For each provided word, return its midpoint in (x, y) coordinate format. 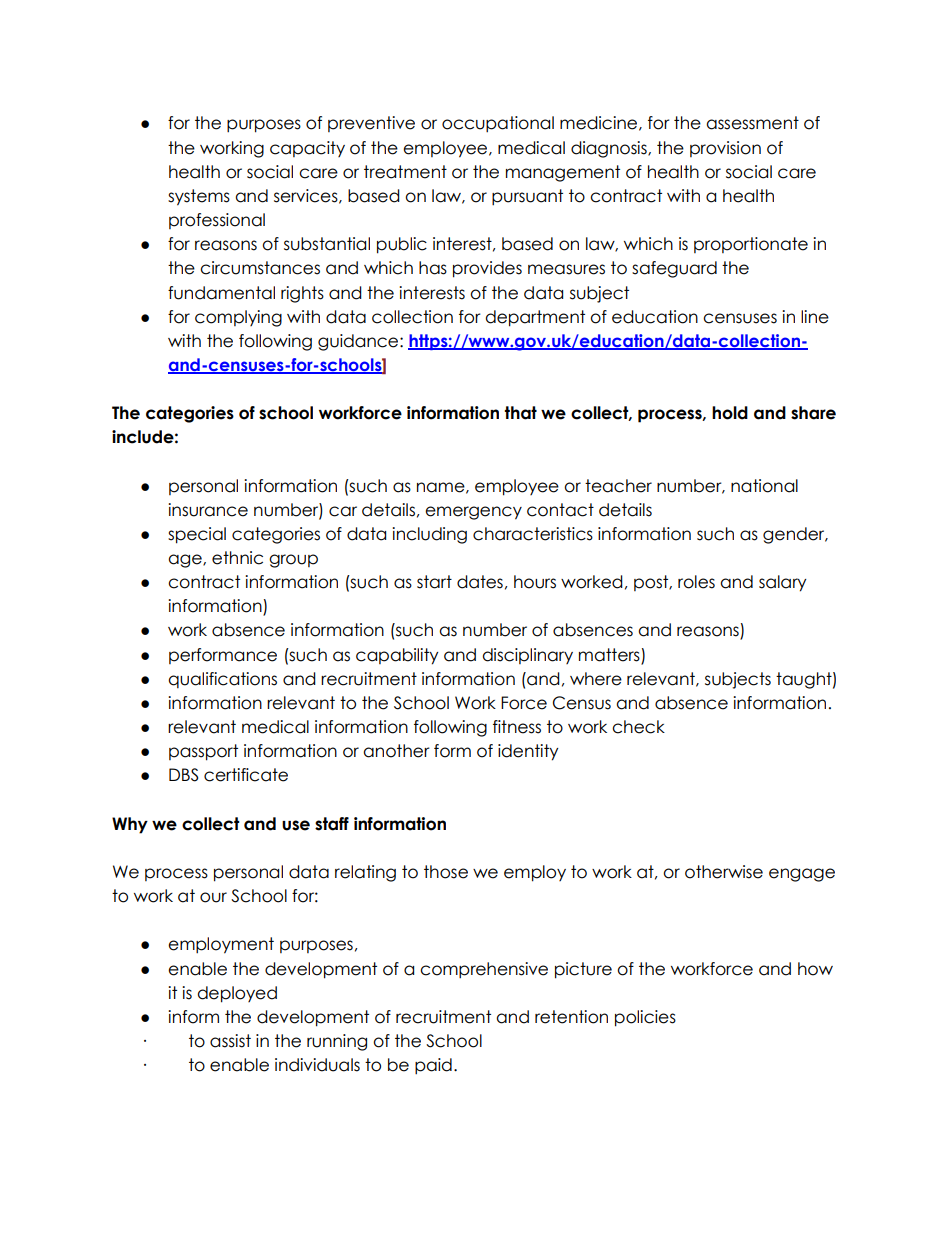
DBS (183, 775)
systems (199, 197)
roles (696, 582)
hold (730, 413)
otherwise (724, 872)
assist (230, 1041)
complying (238, 318)
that (521, 413)
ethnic (237, 558)
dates (480, 582)
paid (433, 1066)
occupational (498, 124)
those (446, 872)
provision (725, 149)
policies (645, 1018)
